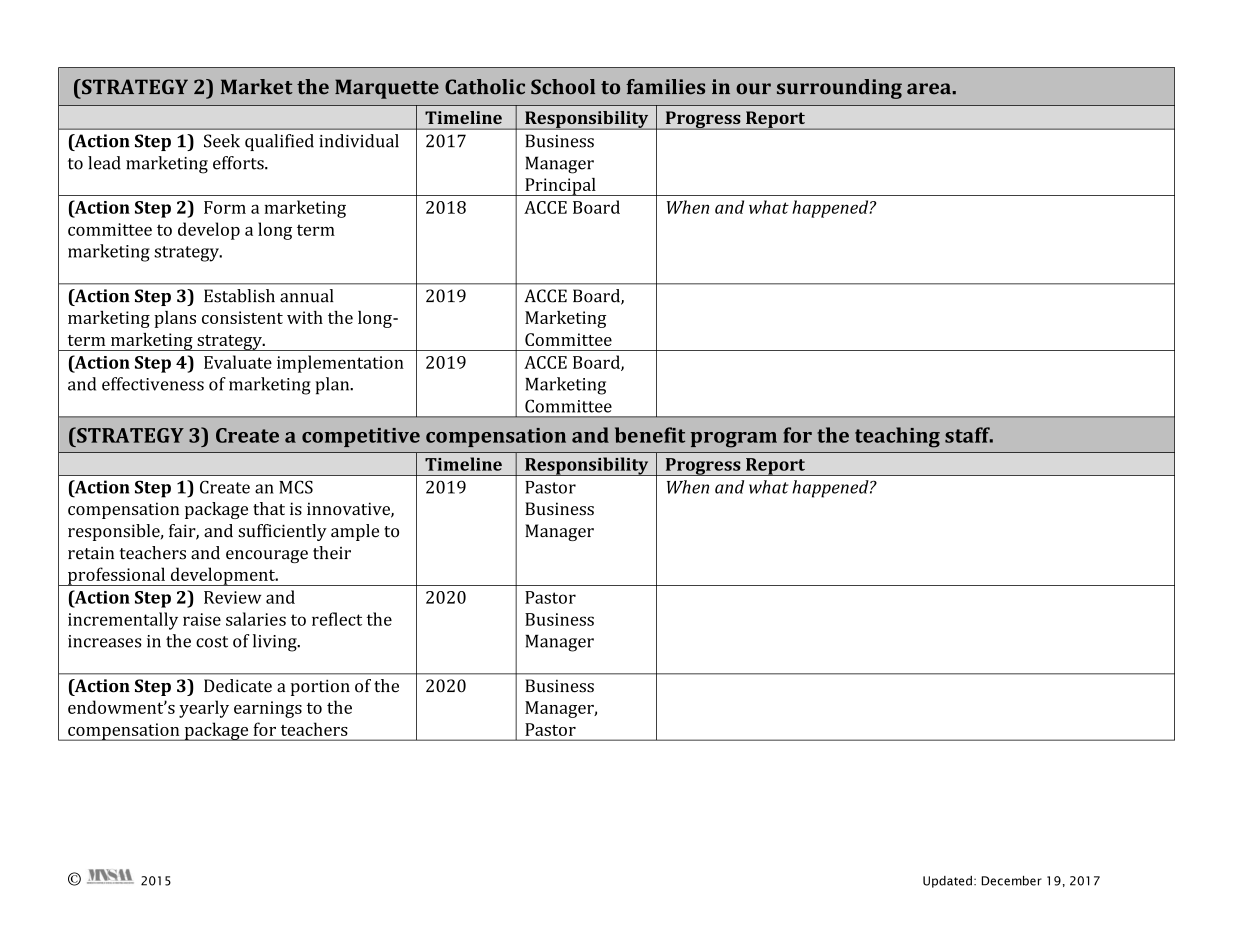  Describe the element at coordinates (222, 141) in the screenshot. I see `Seek` at that location.
